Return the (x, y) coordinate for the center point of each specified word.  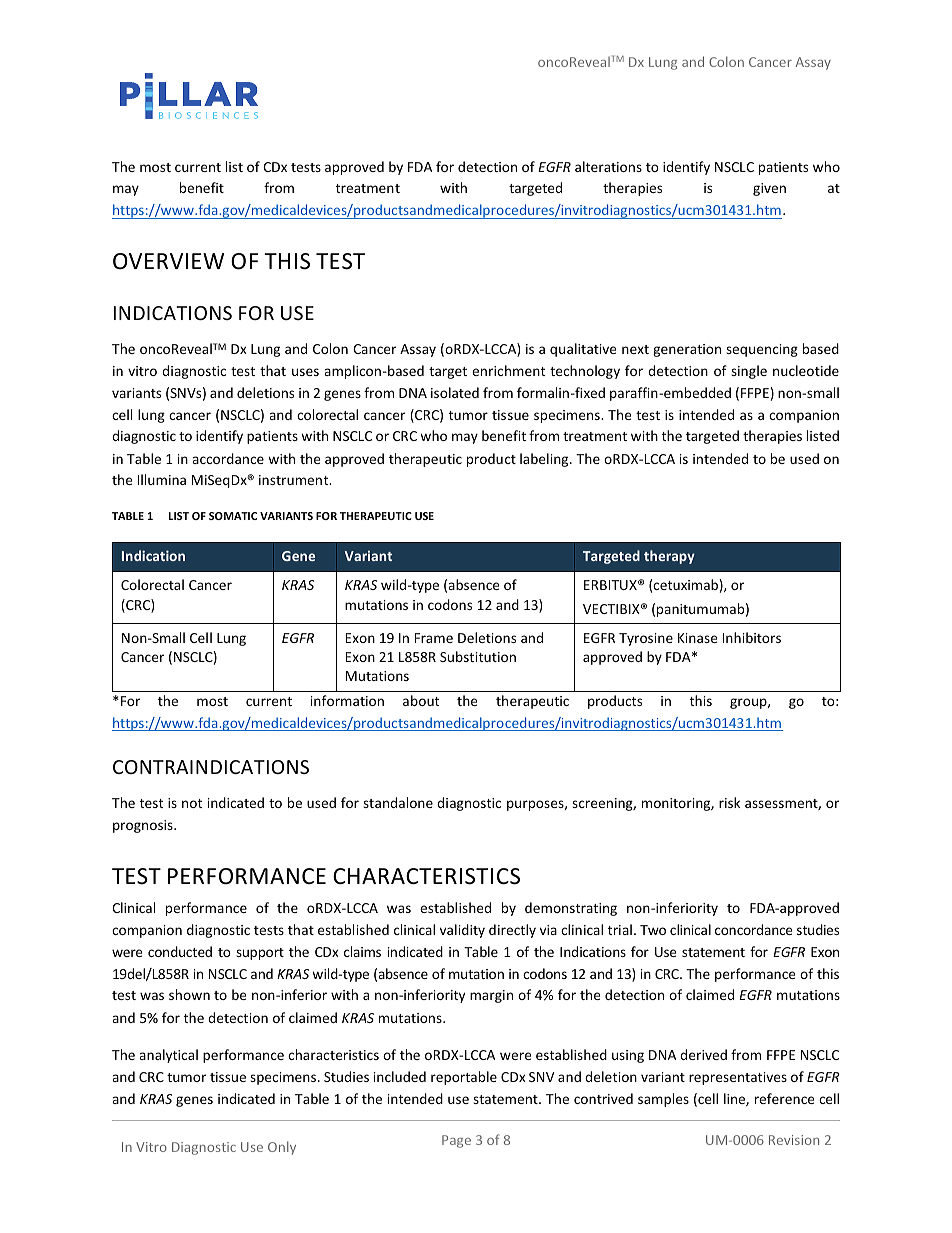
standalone (398, 802)
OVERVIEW (168, 261)
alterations (608, 166)
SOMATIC (233, 516)
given (769, 189)
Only (282, 1148)
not (192, 803)
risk (729, 802)
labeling (545, 460)
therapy (669, 557)
